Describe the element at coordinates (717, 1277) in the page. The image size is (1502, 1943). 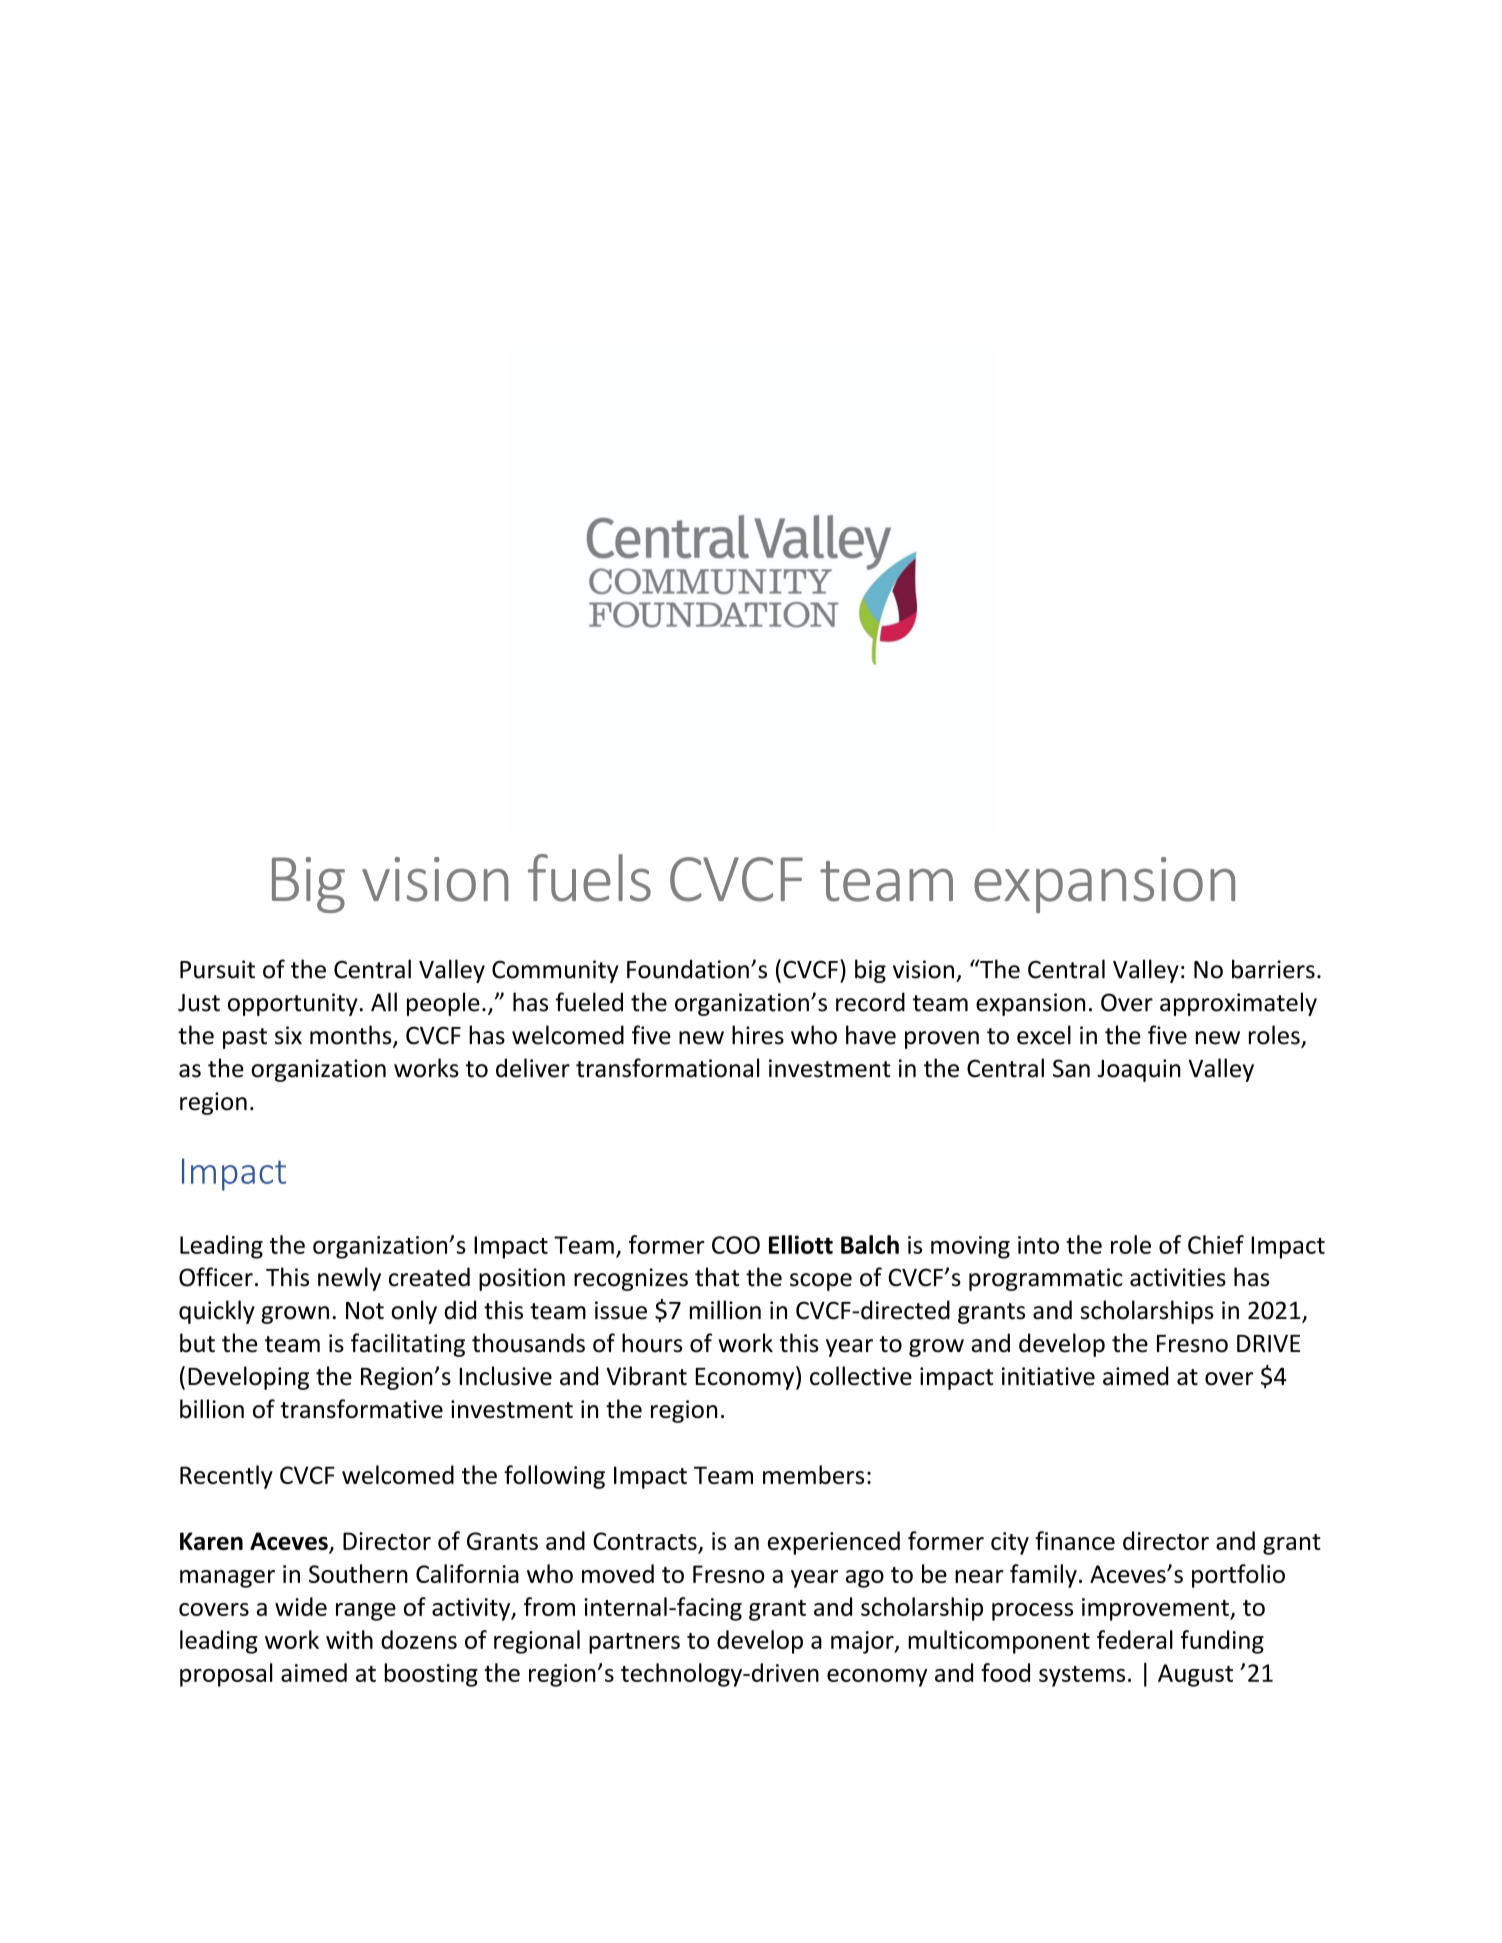
I see `that` at that location.
